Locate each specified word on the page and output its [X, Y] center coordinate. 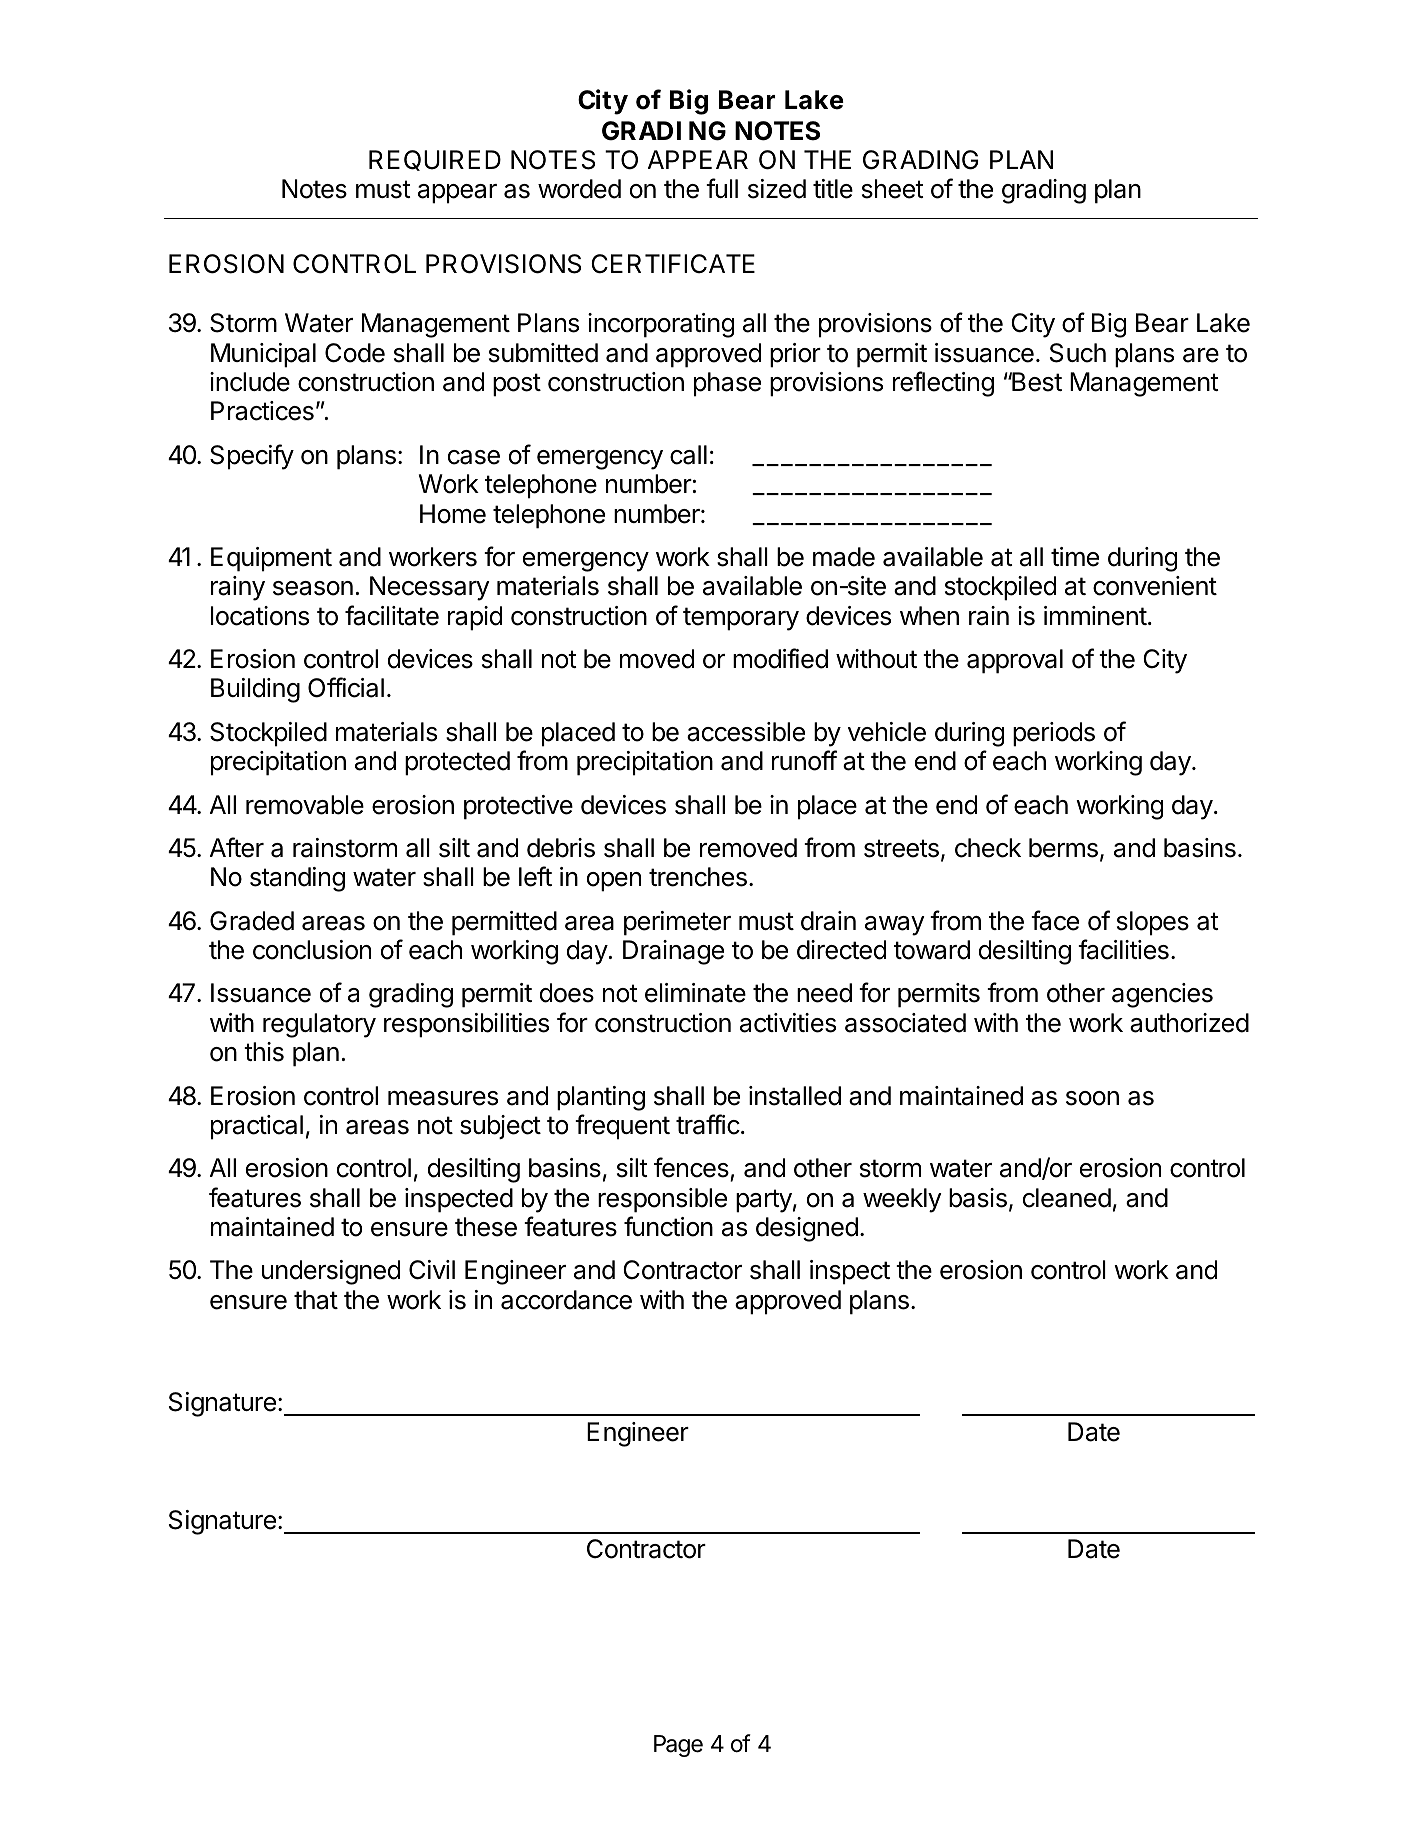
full [722, 188]
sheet [893, 189]
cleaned [1067, 1198]
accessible [746, 732]
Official [346, 687]
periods [1054, 734]
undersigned [331, 1272]
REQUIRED [435, 160]
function [668, 1226]
